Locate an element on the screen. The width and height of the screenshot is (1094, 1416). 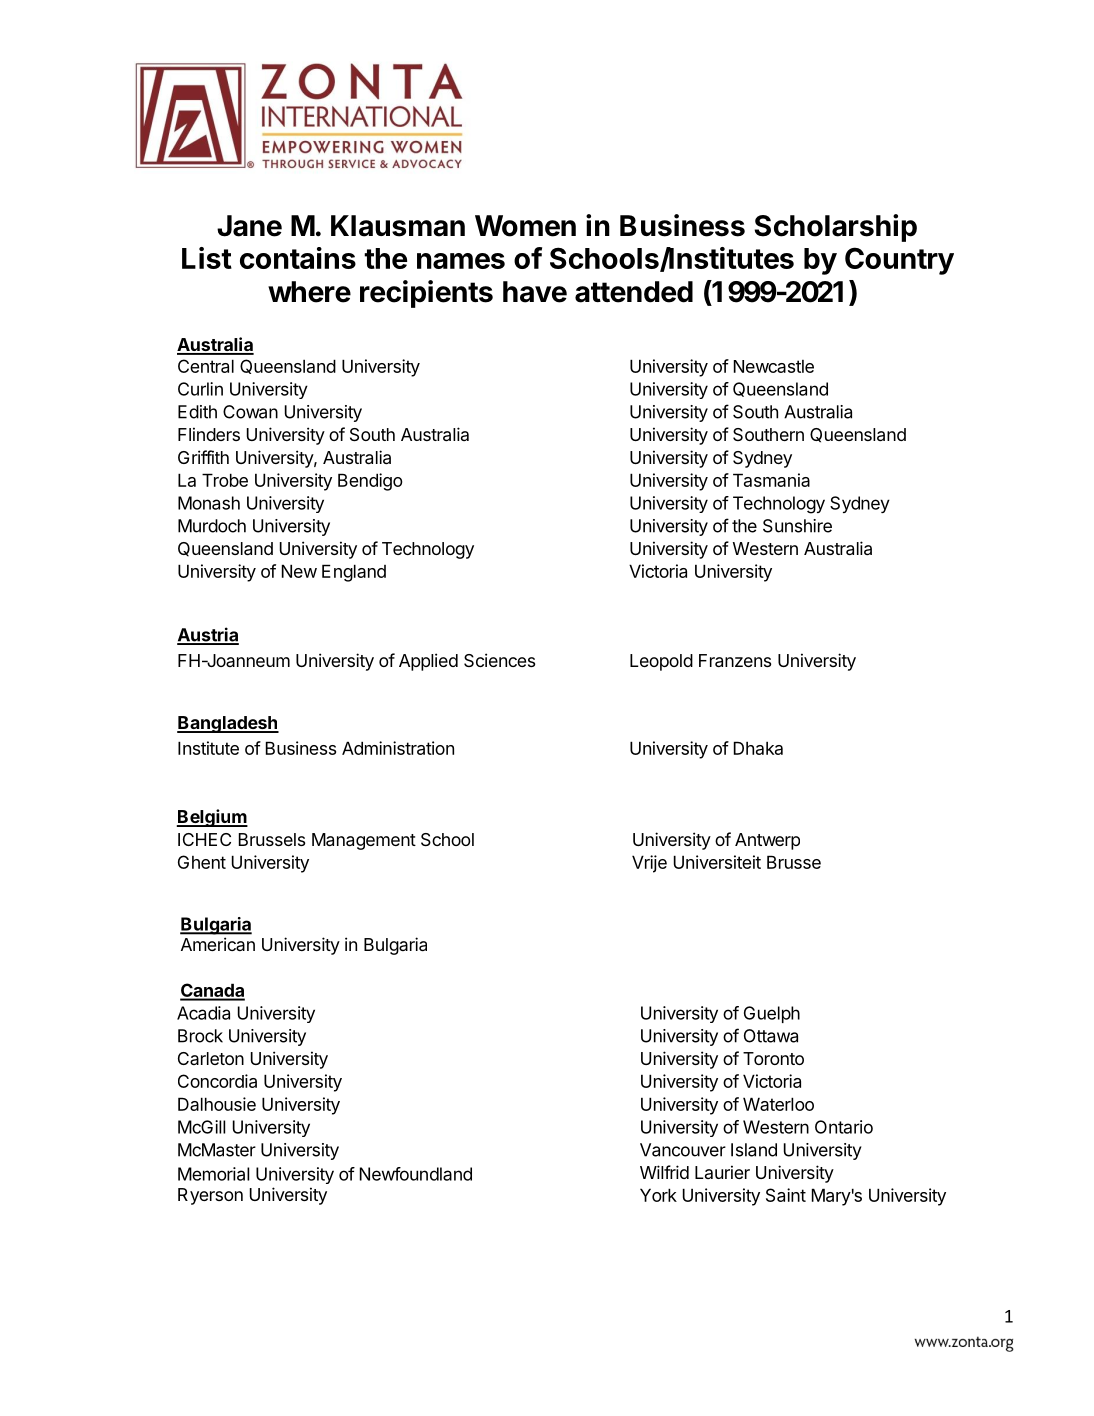
Wilfrid is located at coordinates (664, 1172).
